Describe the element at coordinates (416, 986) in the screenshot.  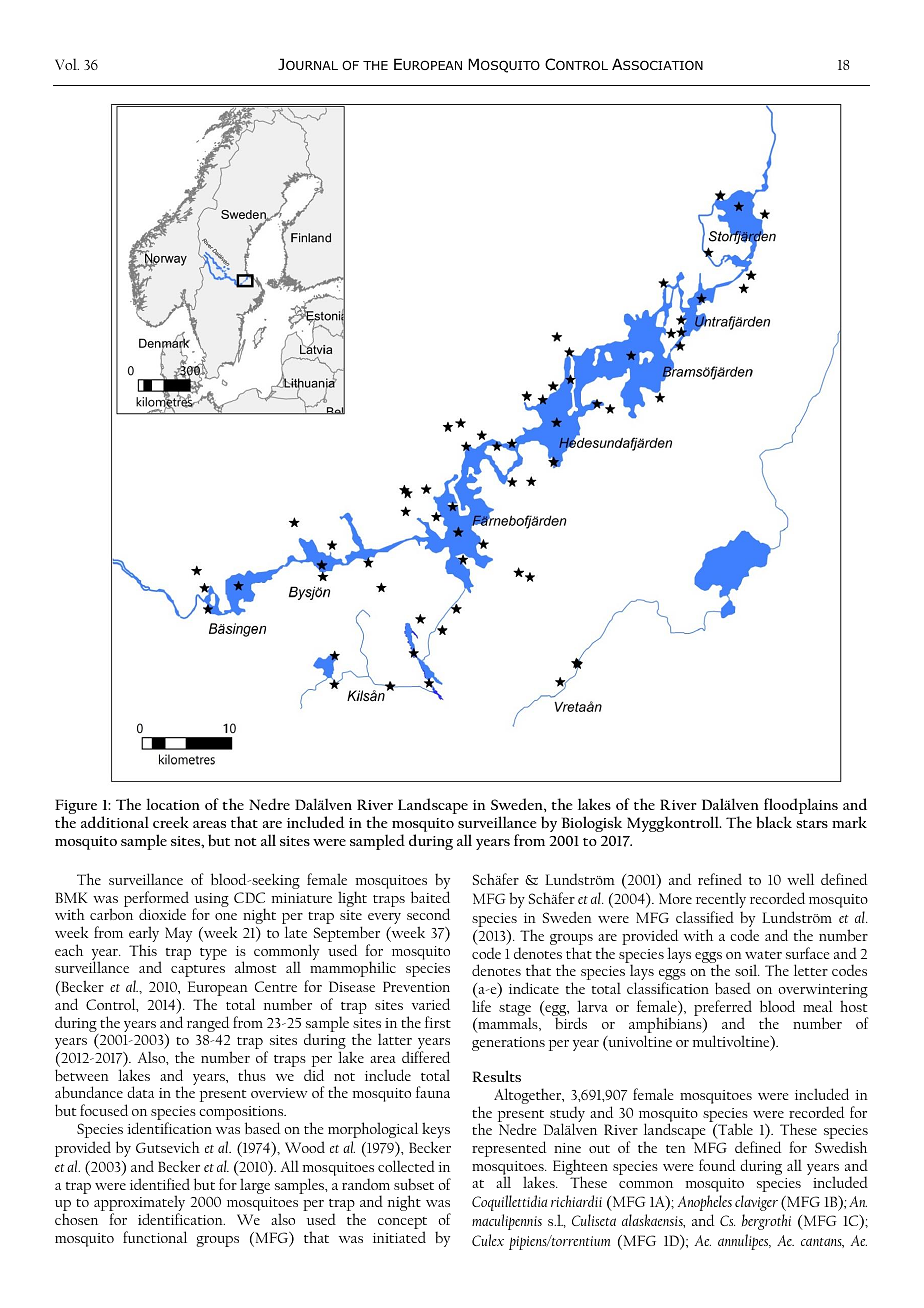
I see `Prevention` at that location.
